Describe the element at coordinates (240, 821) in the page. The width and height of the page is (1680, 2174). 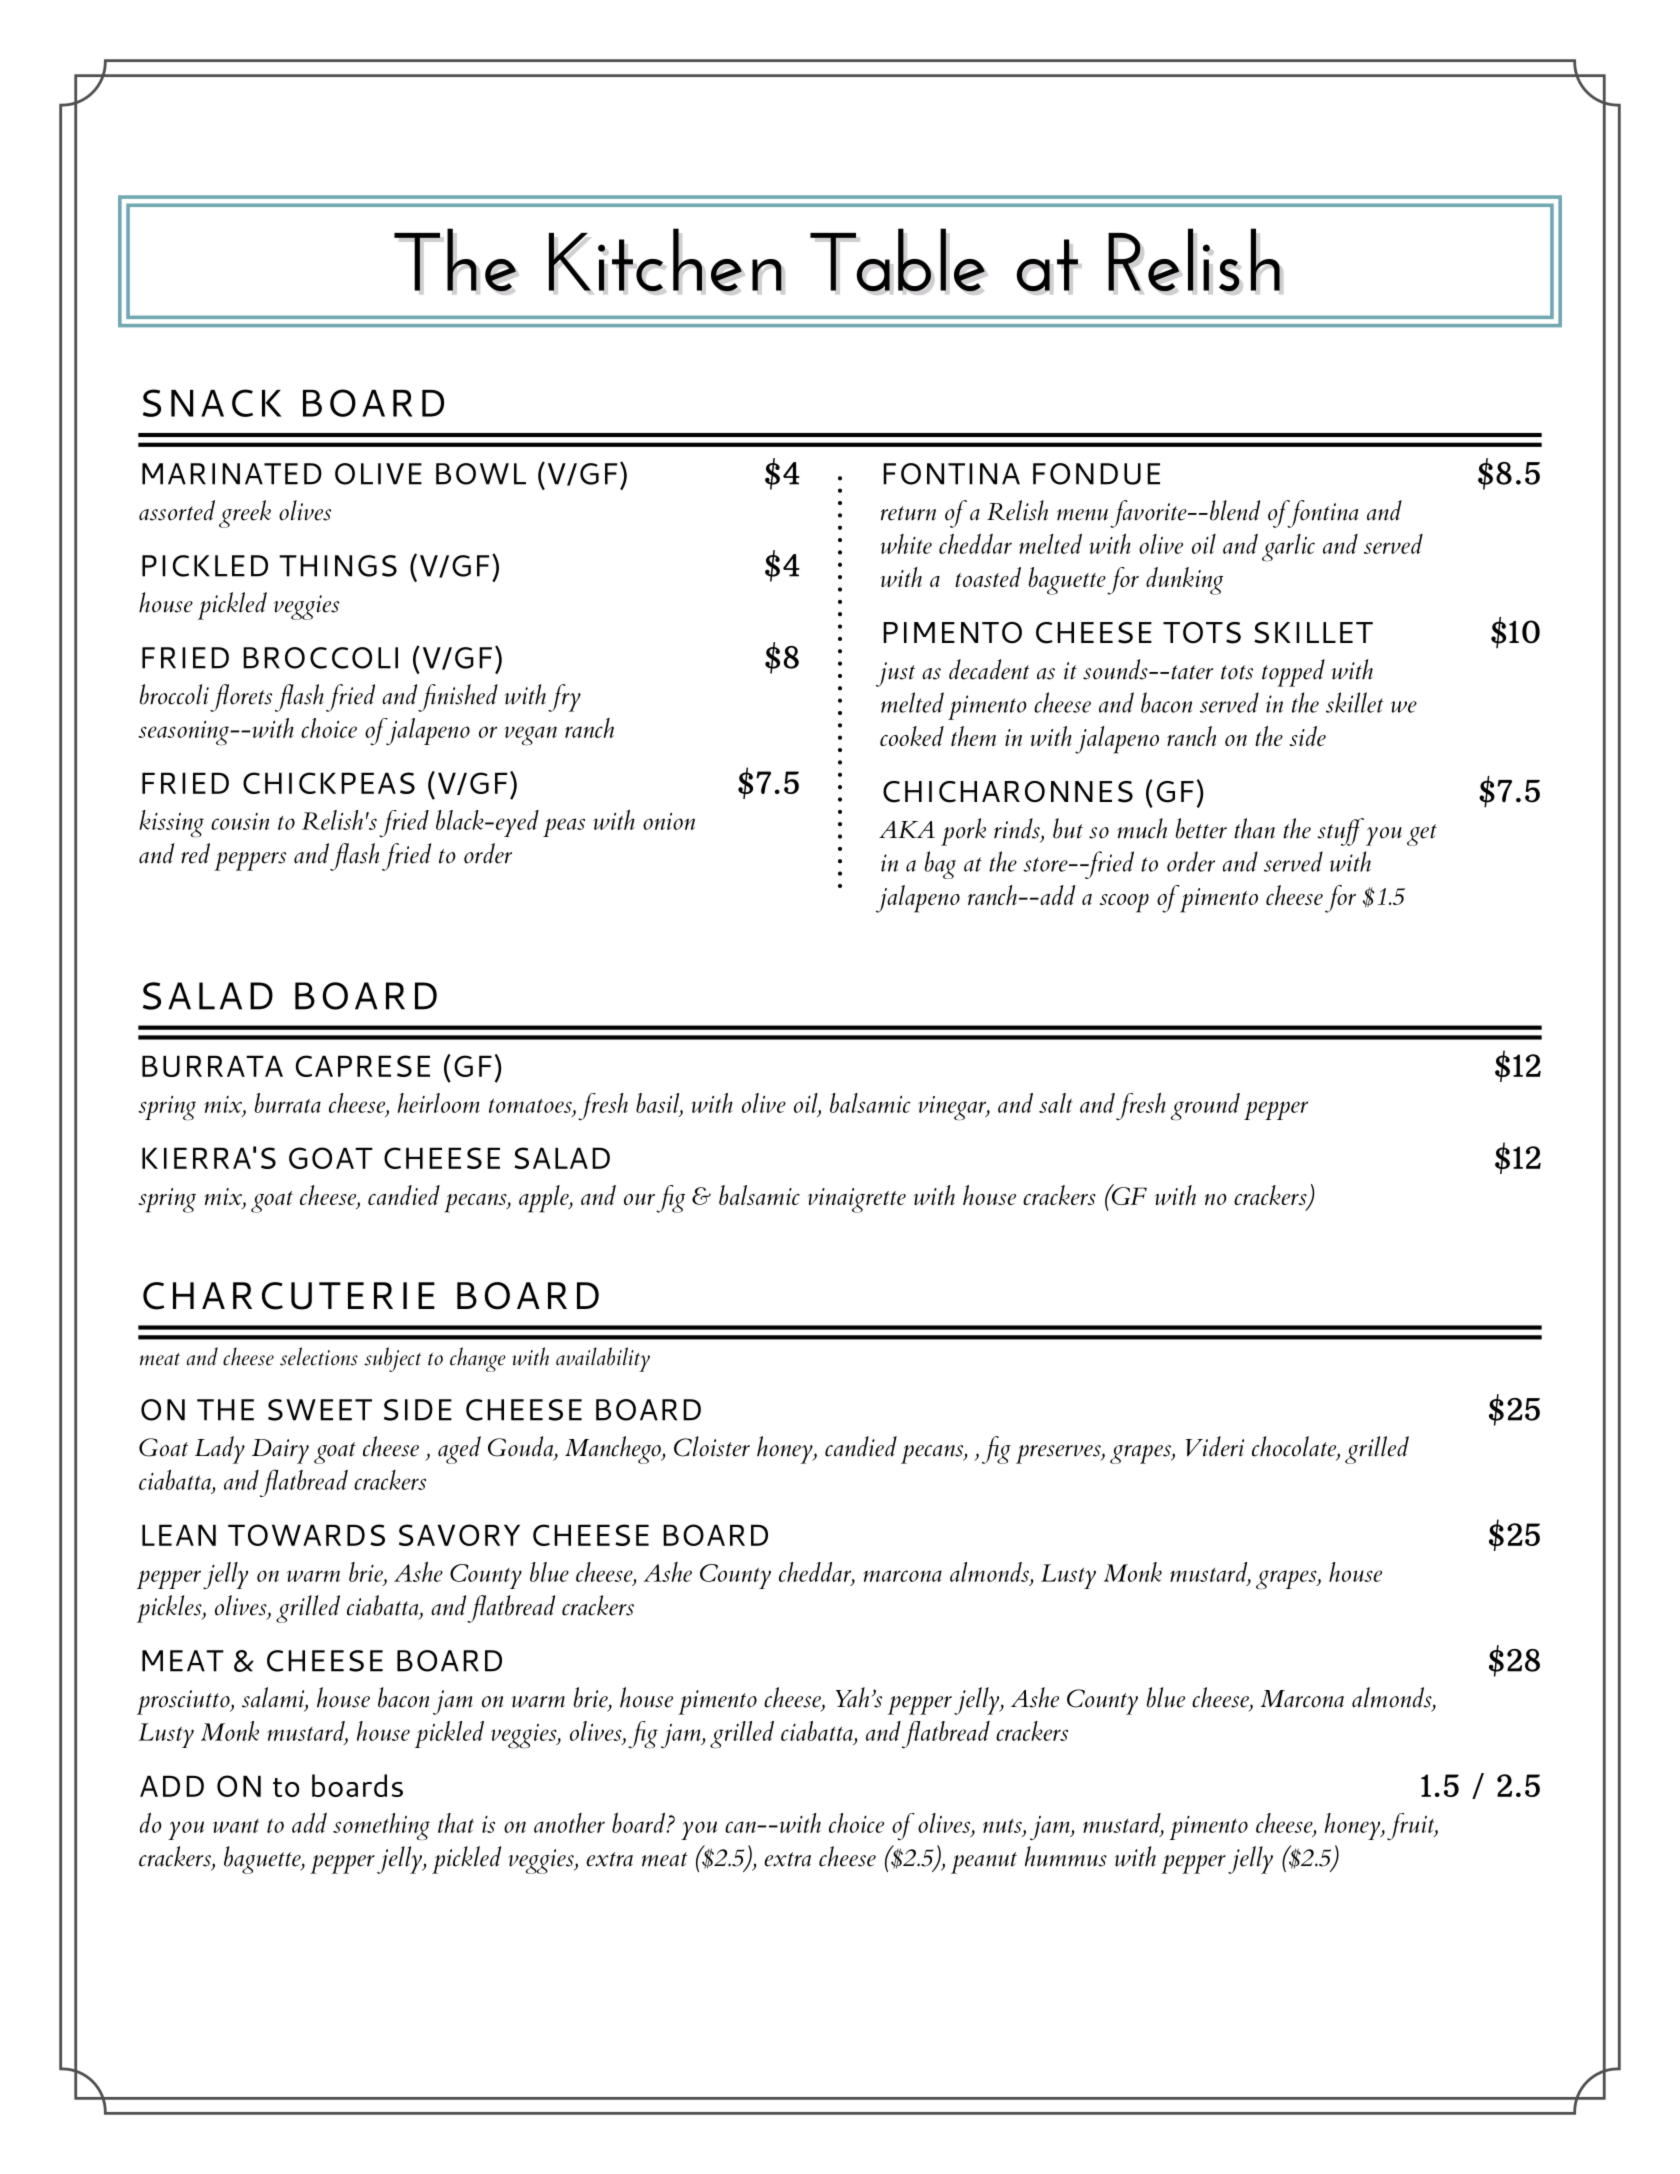
I see `cousin` at that location.
